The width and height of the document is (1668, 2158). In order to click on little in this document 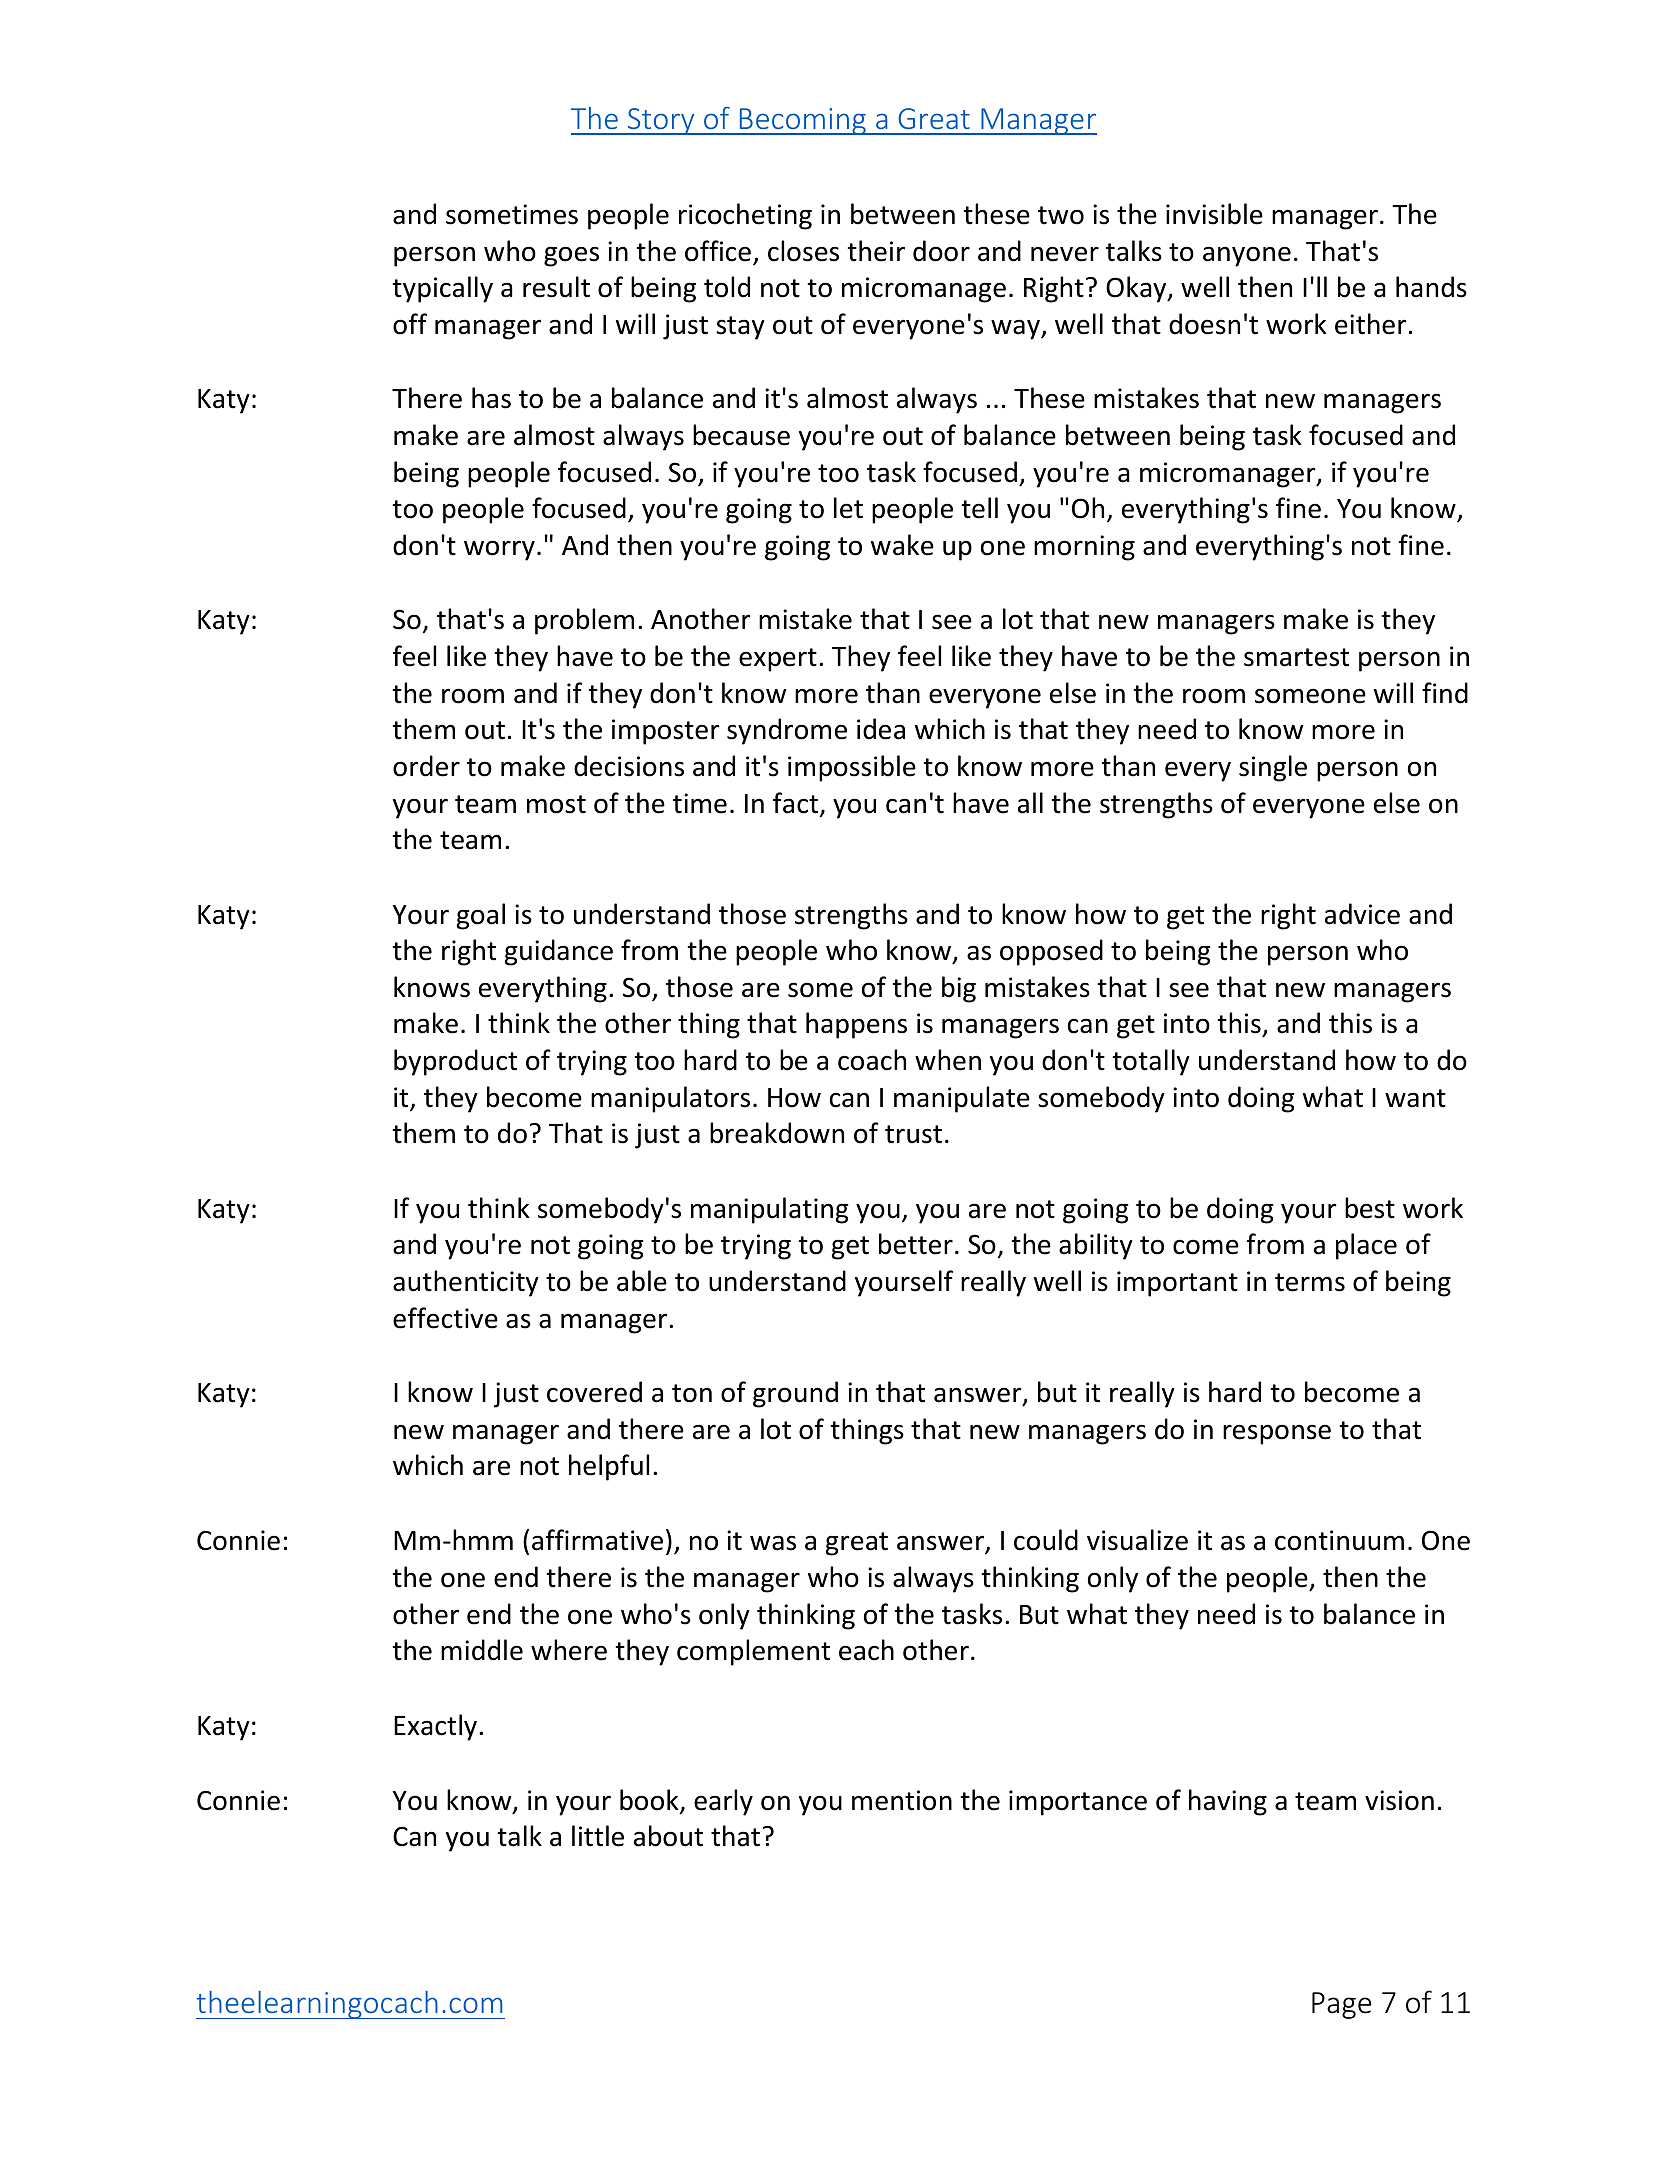, I will do `click(598, 1836)`.
